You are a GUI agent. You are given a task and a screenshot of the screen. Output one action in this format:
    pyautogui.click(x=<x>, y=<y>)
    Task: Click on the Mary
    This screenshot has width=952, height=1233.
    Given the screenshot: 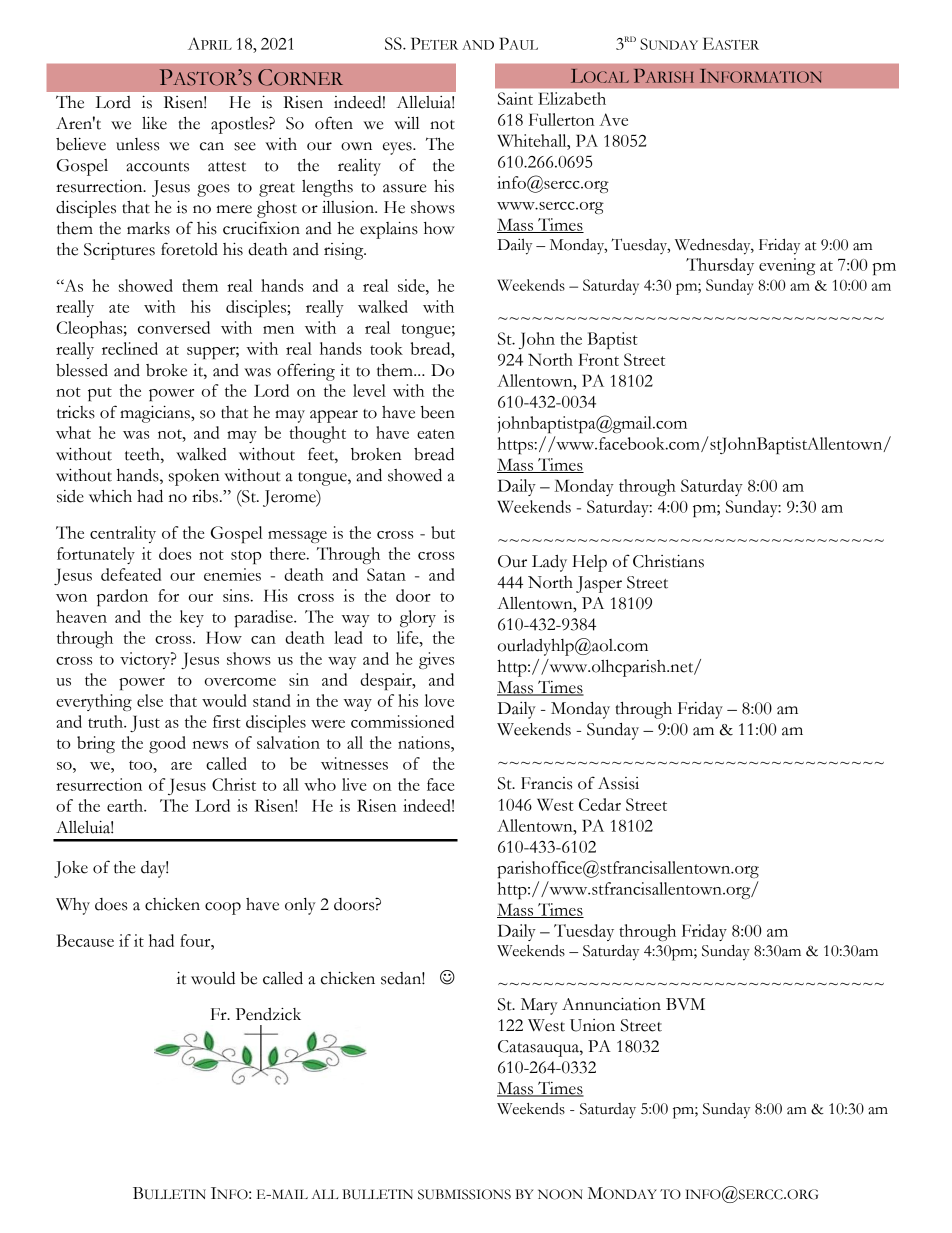 What is the action you would take?
    pyautogui.click(x=539, y=1006)
